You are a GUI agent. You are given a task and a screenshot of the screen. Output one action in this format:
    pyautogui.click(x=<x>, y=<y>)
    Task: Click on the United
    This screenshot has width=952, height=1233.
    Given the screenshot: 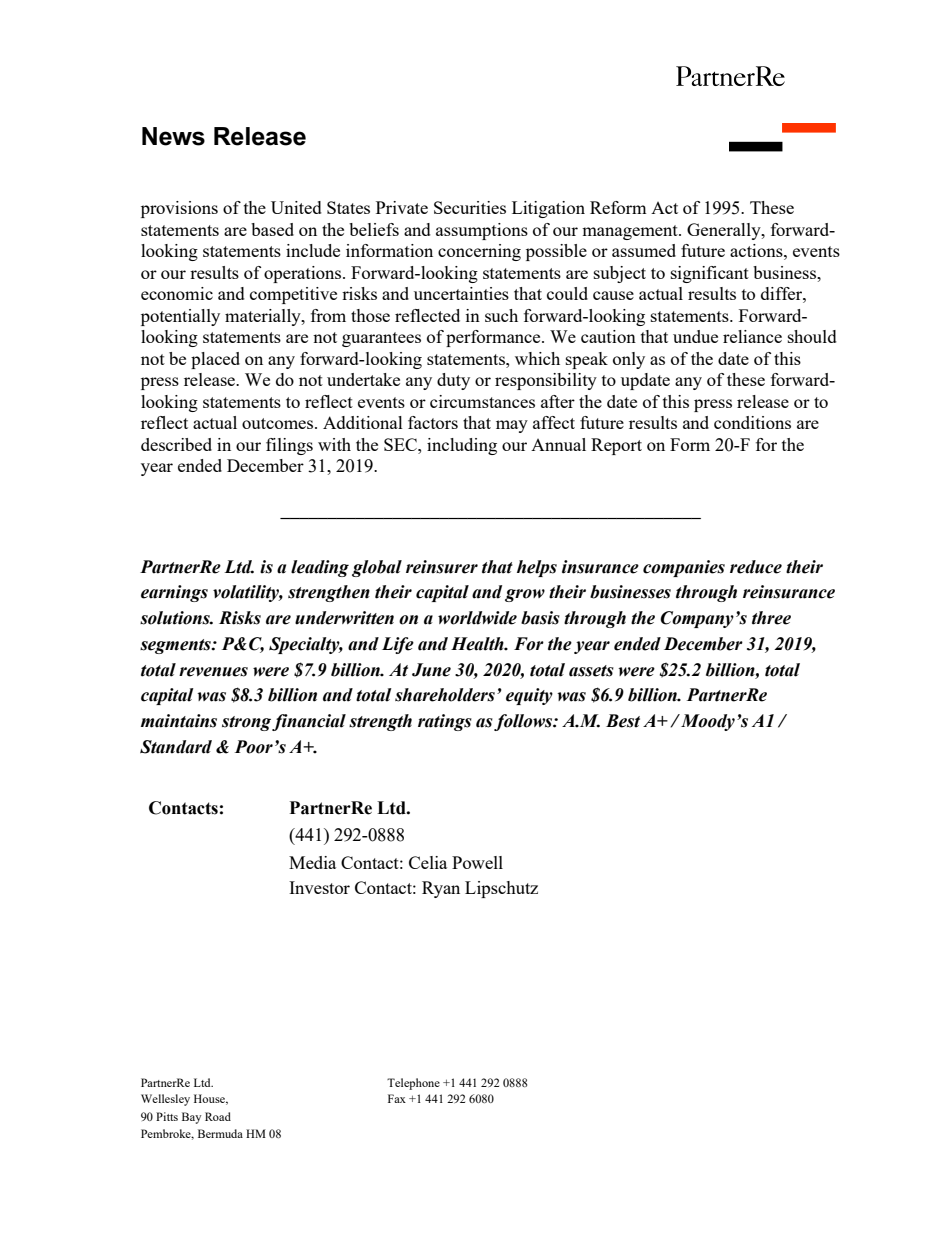 What is the action you would take?
    pyautogui.click(x=296, y=207)
